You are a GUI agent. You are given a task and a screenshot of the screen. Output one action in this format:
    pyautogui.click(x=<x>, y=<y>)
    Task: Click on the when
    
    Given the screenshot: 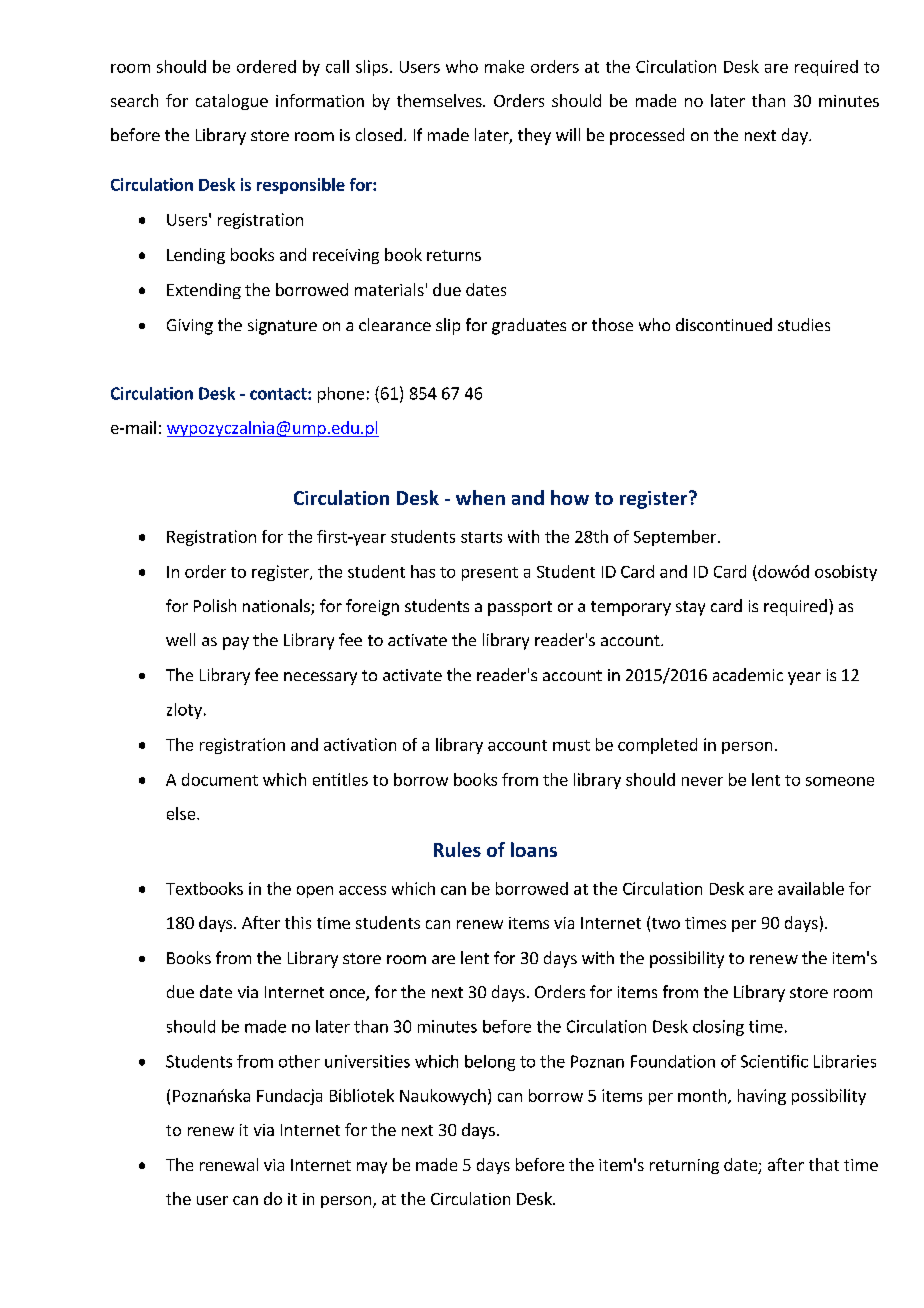 What is the action you would take?
    pyautogui.click(x=480, y=497)
